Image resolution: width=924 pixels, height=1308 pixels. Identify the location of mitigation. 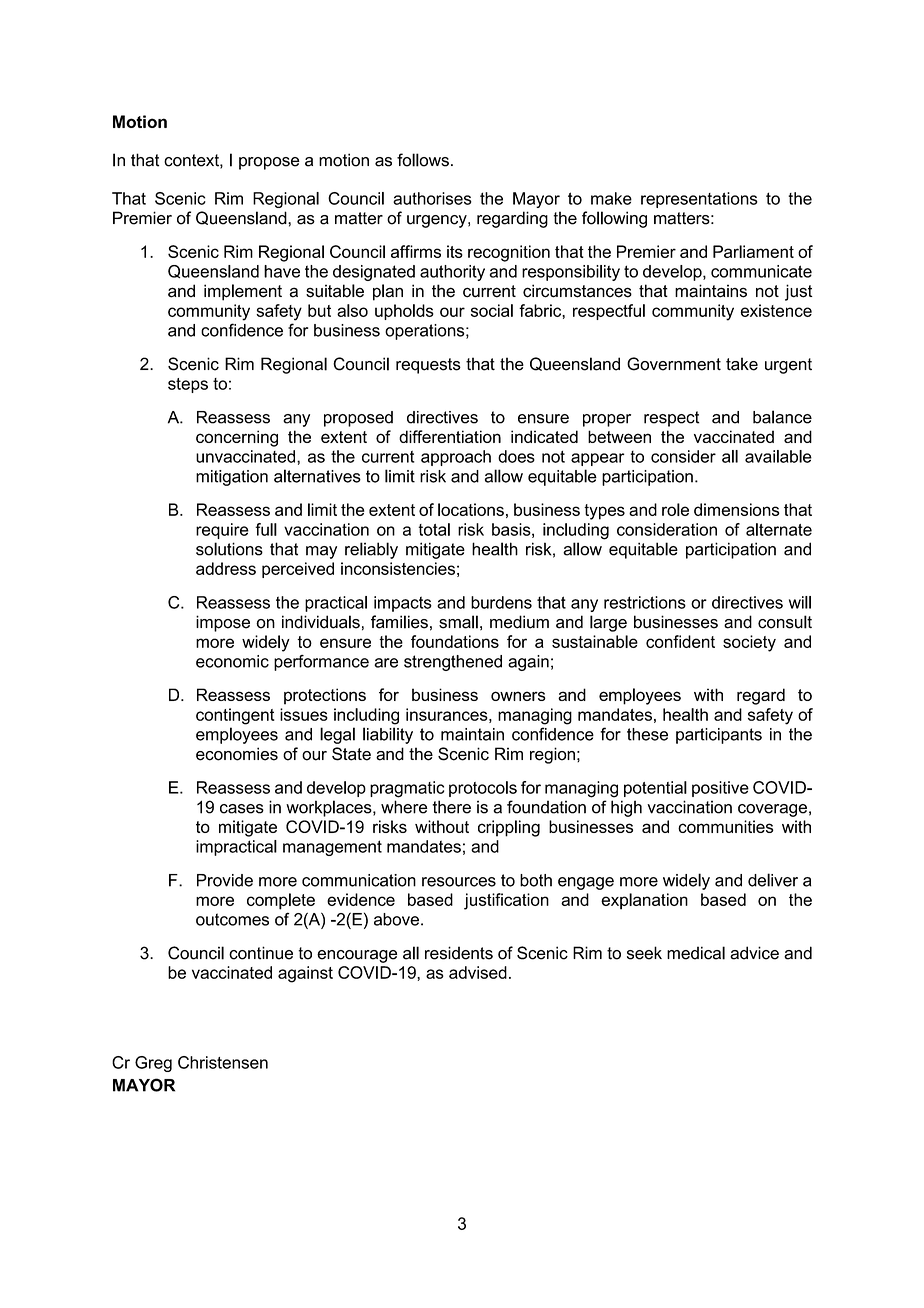
(232, 478).
